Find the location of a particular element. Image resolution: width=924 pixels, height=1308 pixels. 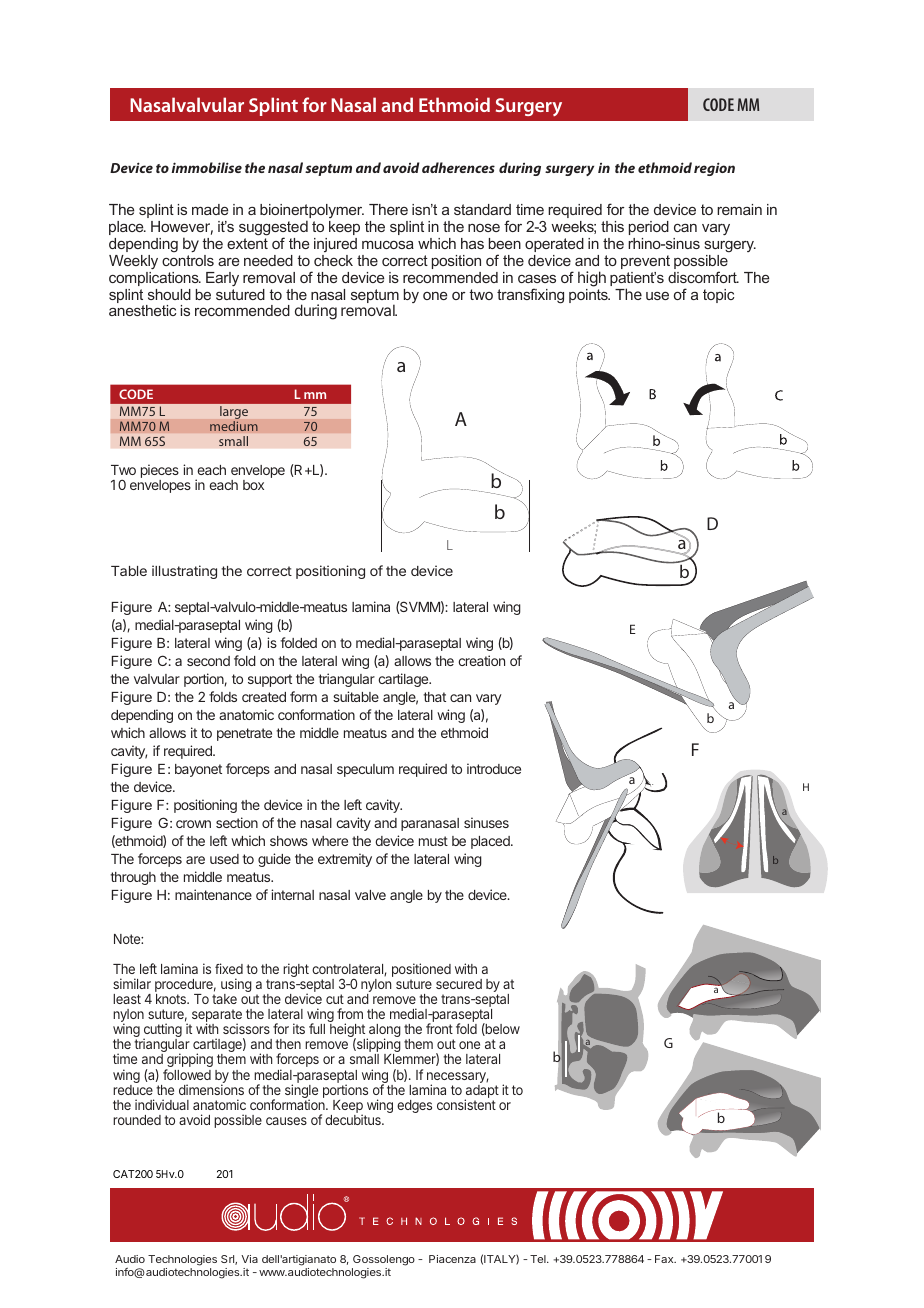

fixed is located at coordinates (229, 968).
